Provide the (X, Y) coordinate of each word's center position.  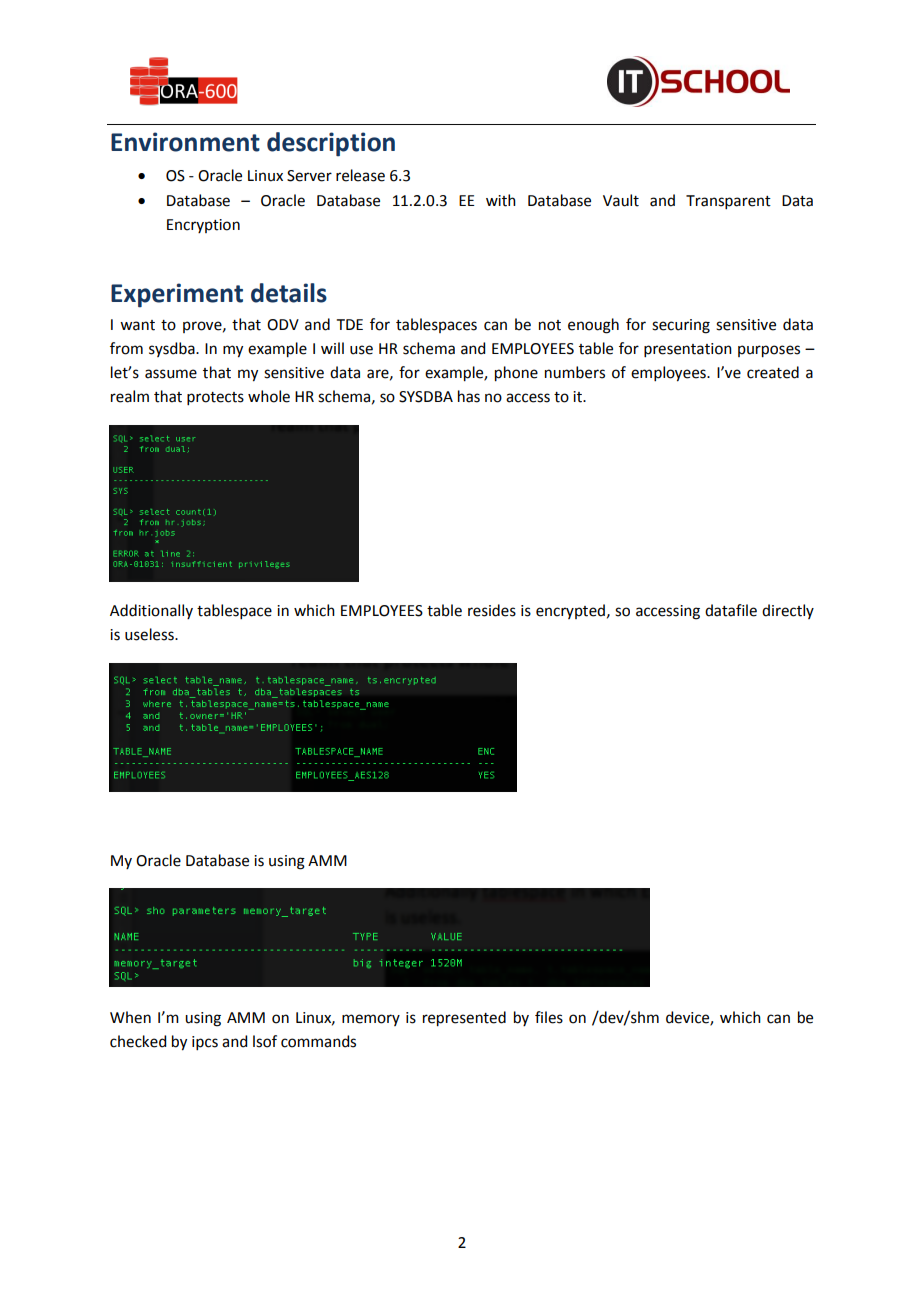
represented (464, 1019)
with (501, 200)
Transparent (728, 202)
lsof (265, 1041)
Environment (185, 142)
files (549, 1017)
